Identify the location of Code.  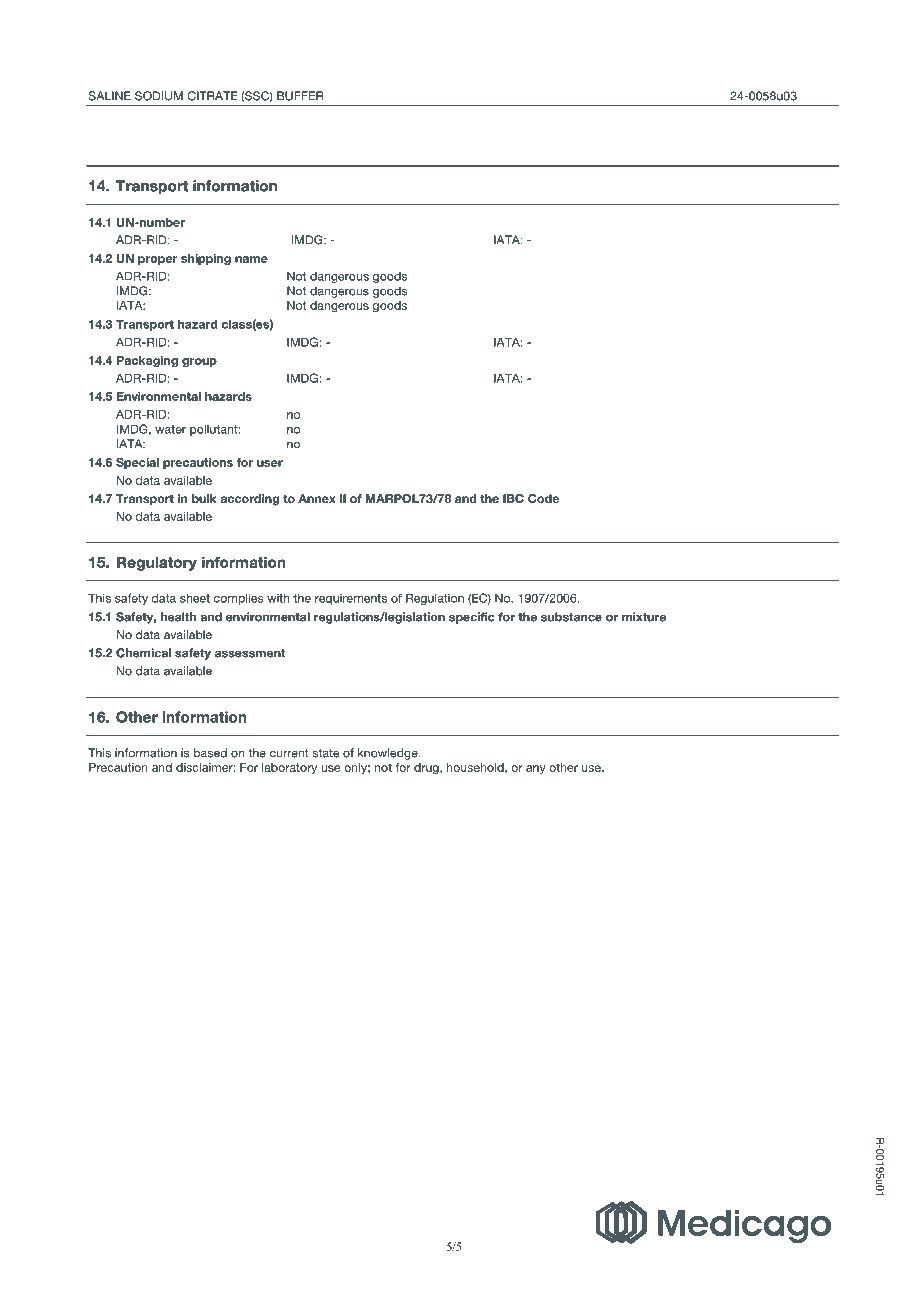
(543, 498).
